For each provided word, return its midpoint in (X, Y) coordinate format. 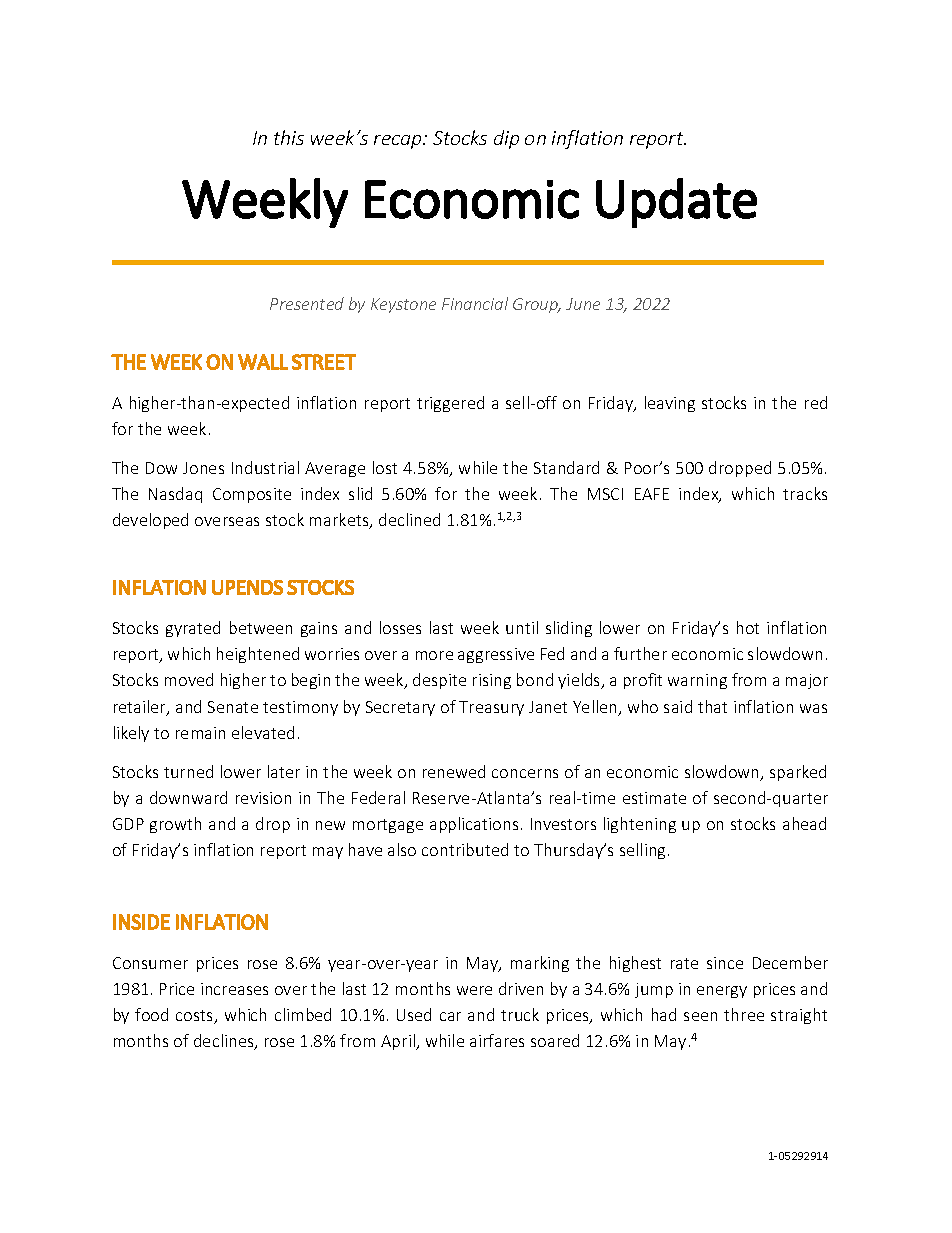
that (712, 706)
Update (676, 203)
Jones (203, 468)
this (289, 137)
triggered (450, 404)
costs (196, 1017)
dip (506, 139)
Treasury (491, 708)
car (450, 1016)
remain (200, 733)
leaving (670, 404)
